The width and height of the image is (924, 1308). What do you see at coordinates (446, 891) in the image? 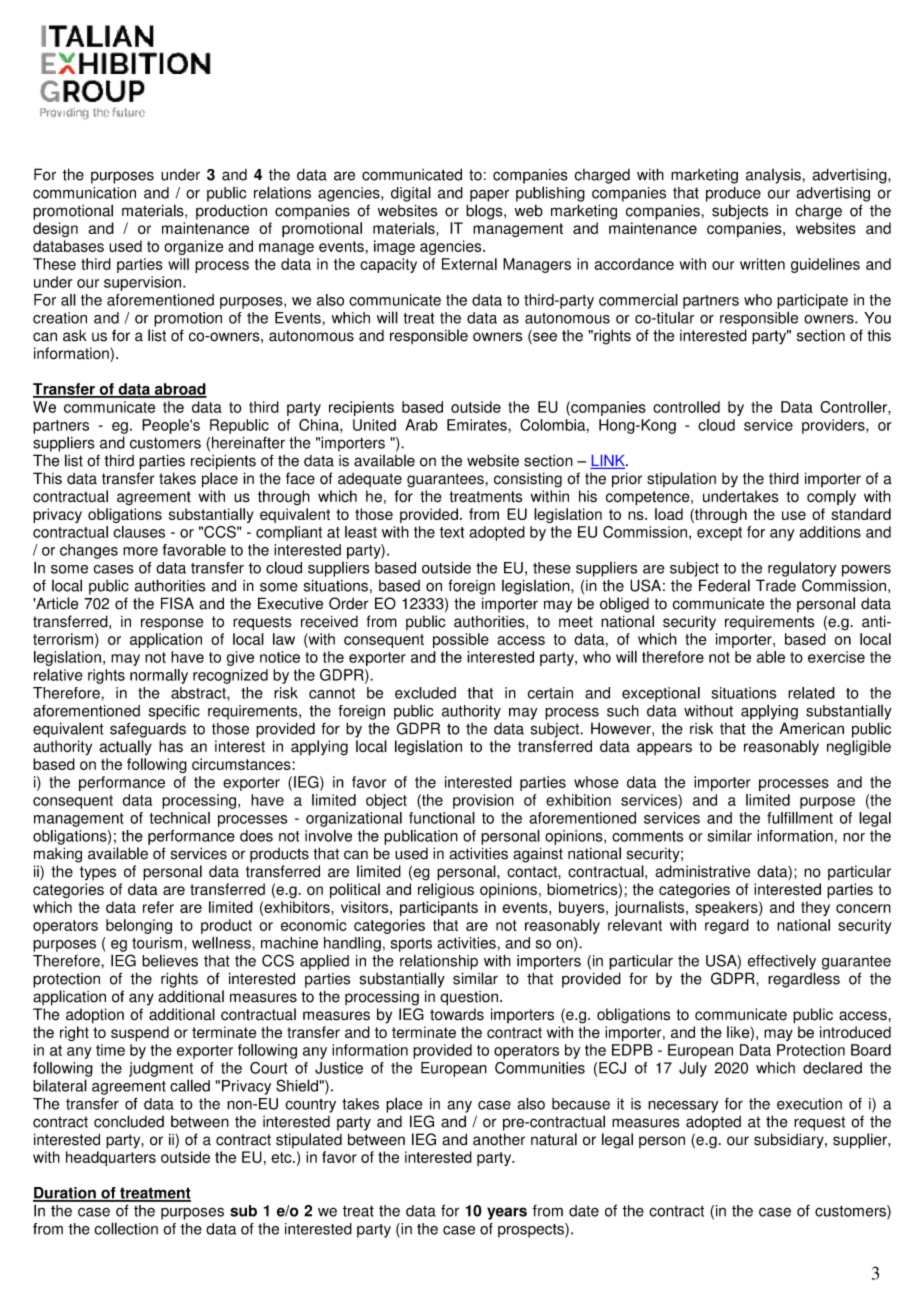
I see `religious` at bounding box center [446, 891].
